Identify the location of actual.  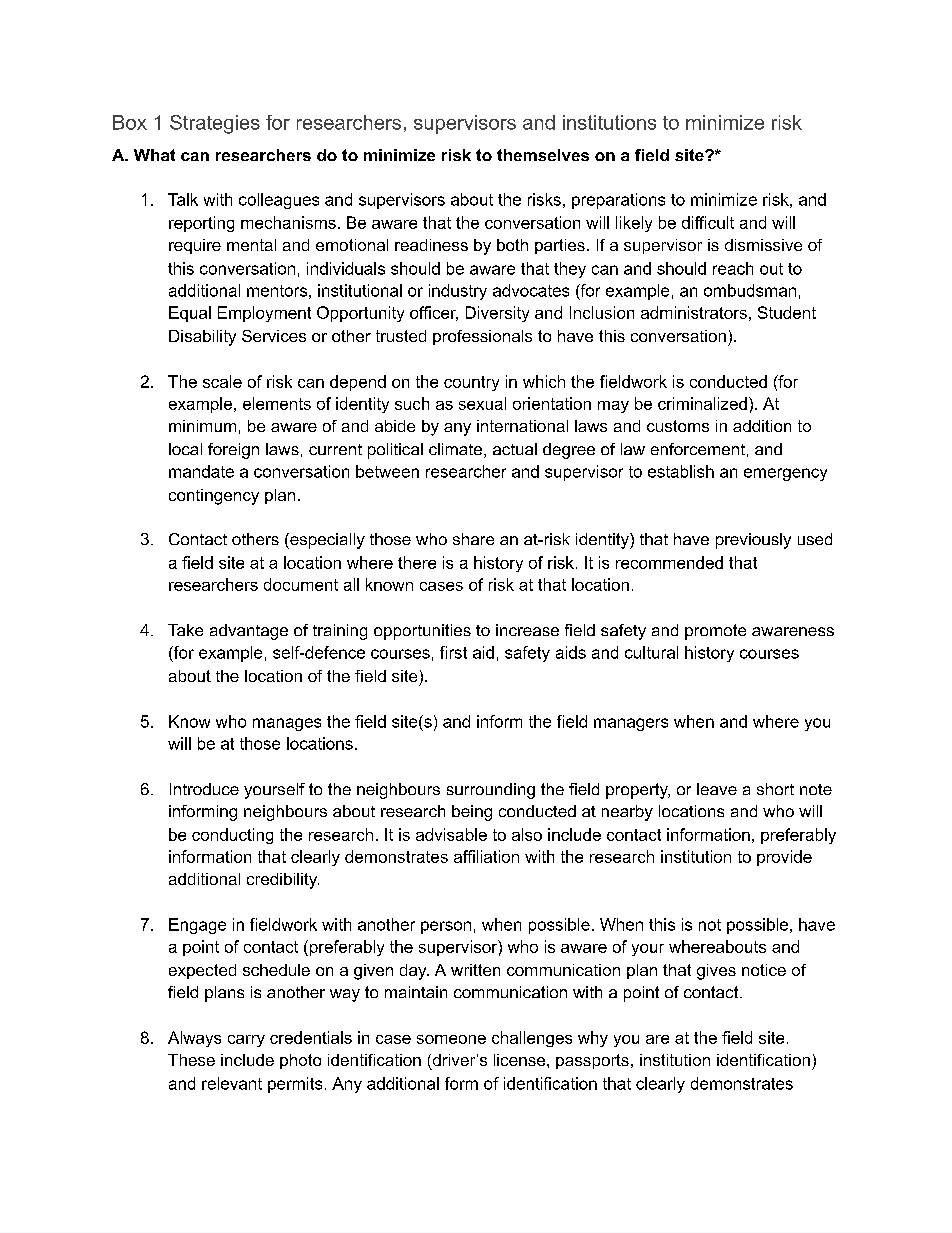
(515, 449).
